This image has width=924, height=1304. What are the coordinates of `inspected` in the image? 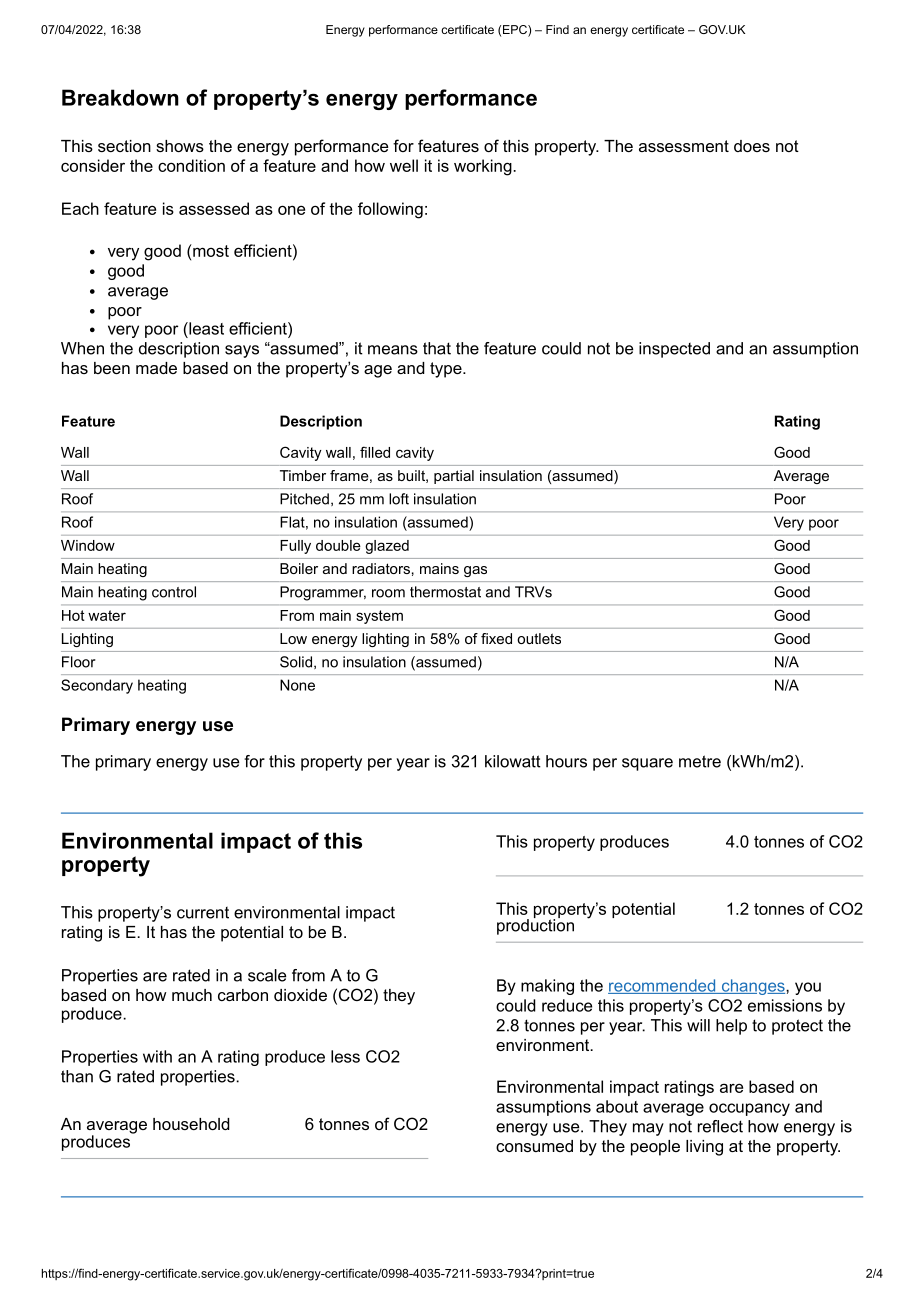 It's located at (674, 350).
